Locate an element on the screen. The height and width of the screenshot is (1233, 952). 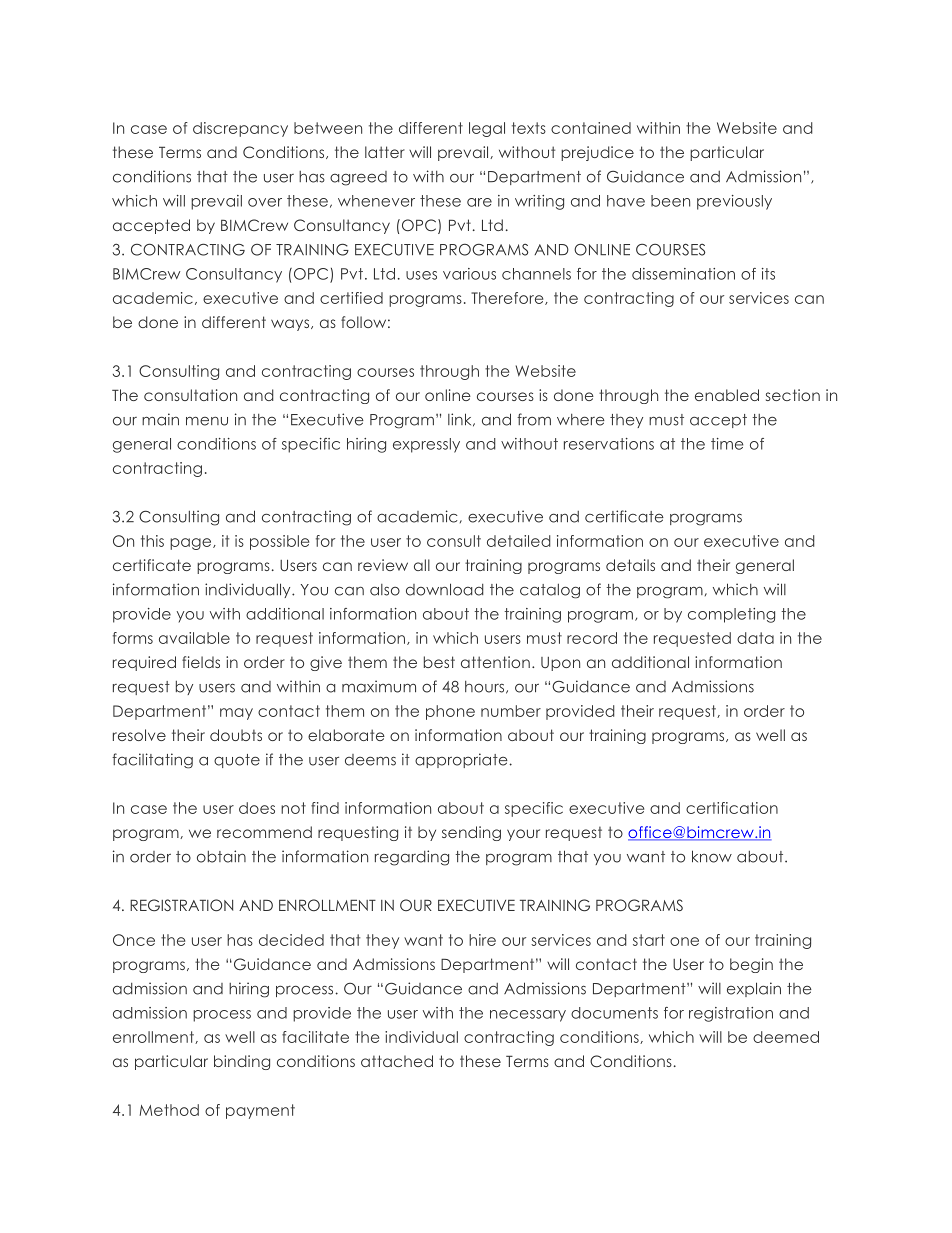
binding is located at coordinates (242, 1062).
